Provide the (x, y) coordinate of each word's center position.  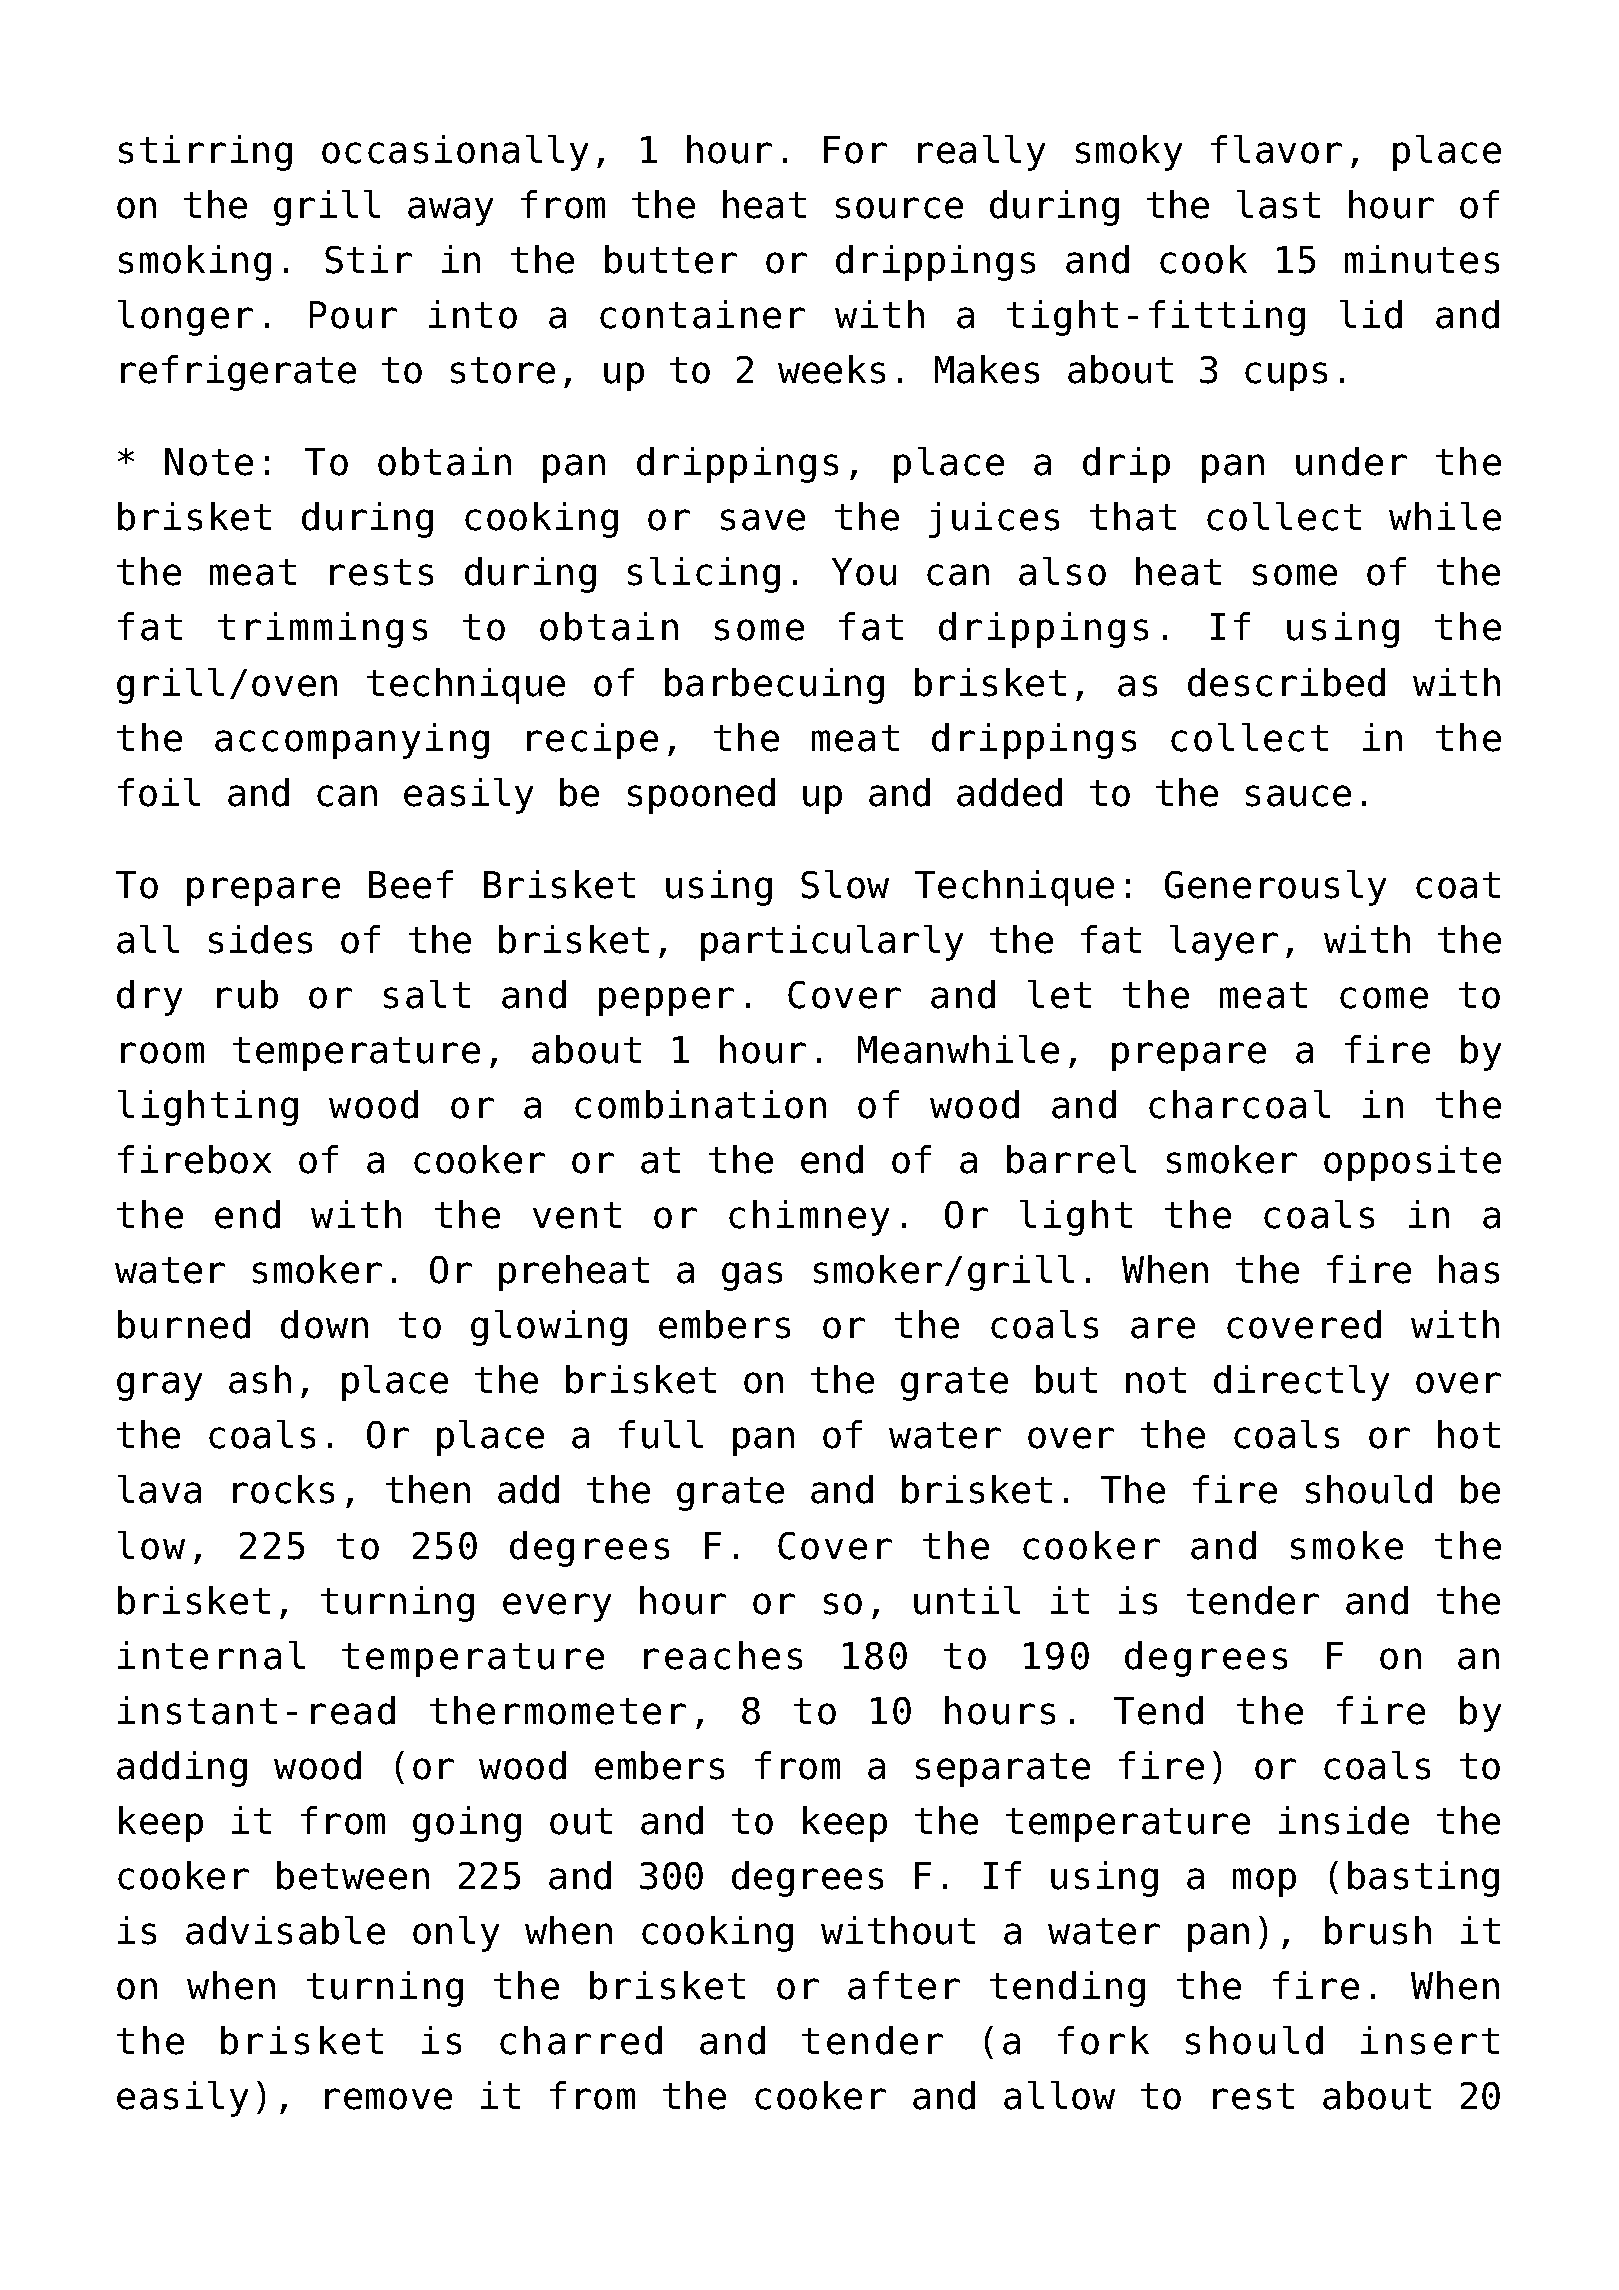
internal (211, 1655)
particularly (832, 943)
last (1278, 204)
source (899, 208)
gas (752, 1276)
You (864, 572)
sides (260, 939)
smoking (195, 263)
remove (388, 2099)
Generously (1275, 888)
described (1286, 682)
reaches (723, 1655)
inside (1344, 1820)
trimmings (322, 630)
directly (1301, 1383)
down (324, 1324)
